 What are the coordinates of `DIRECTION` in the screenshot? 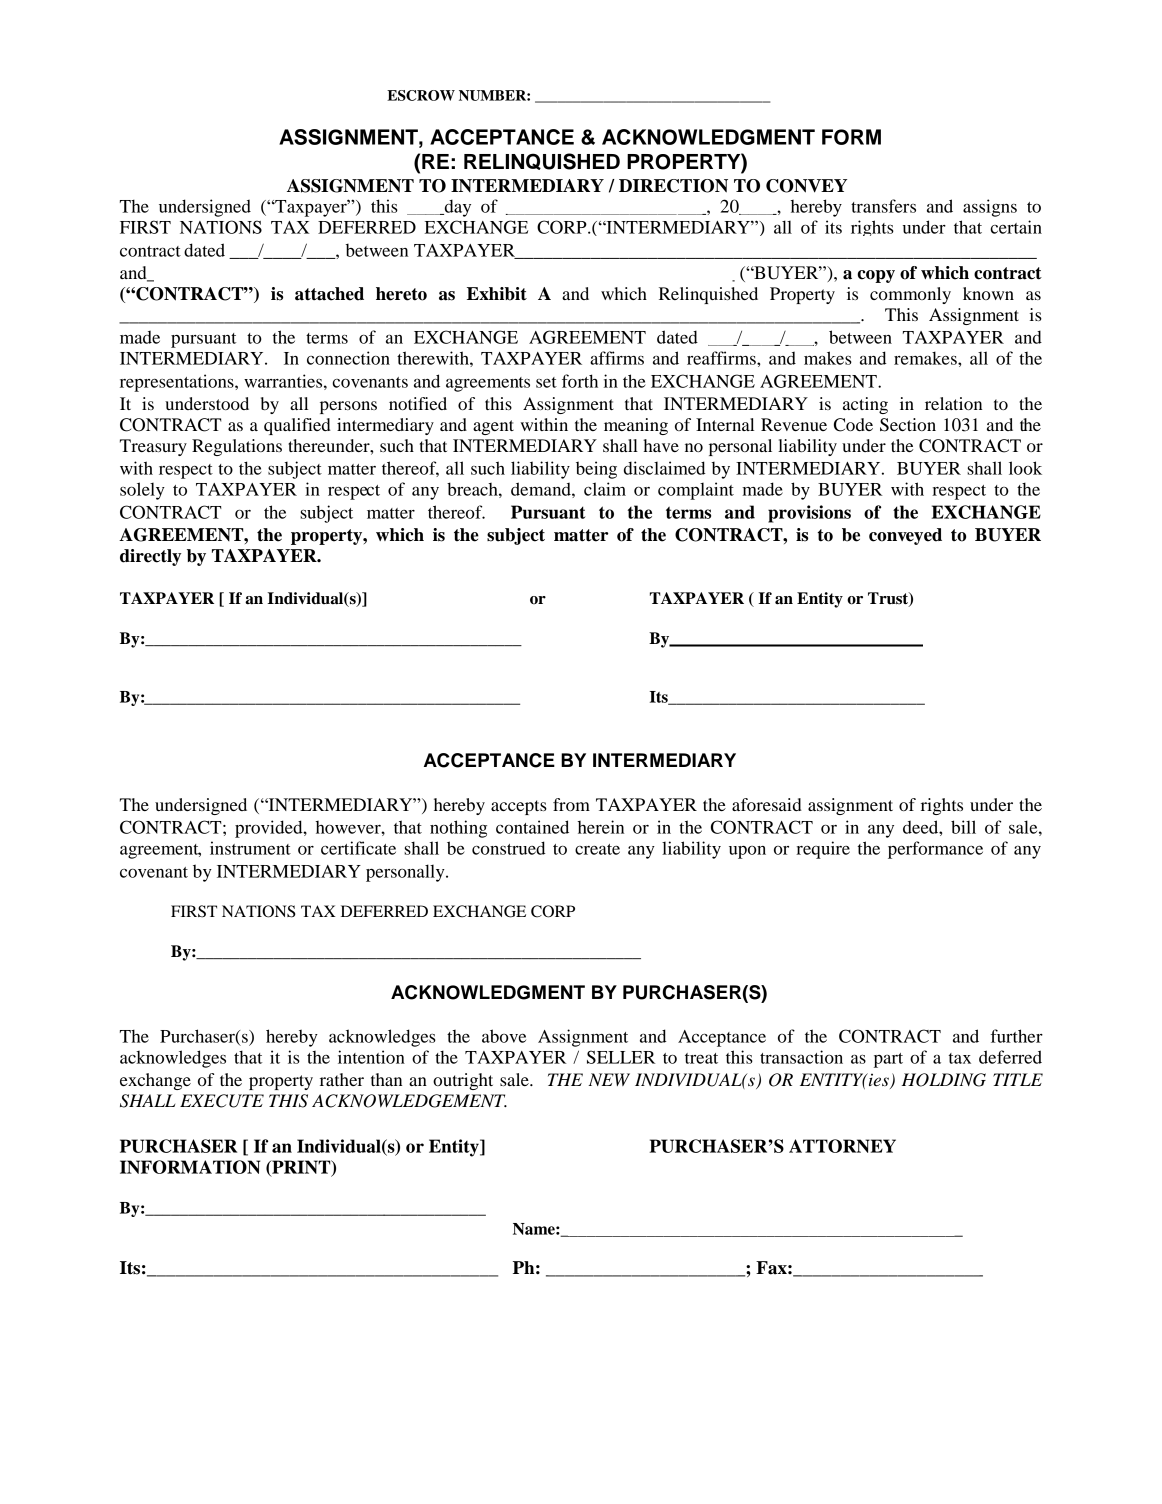 It's located at (673, 186).
